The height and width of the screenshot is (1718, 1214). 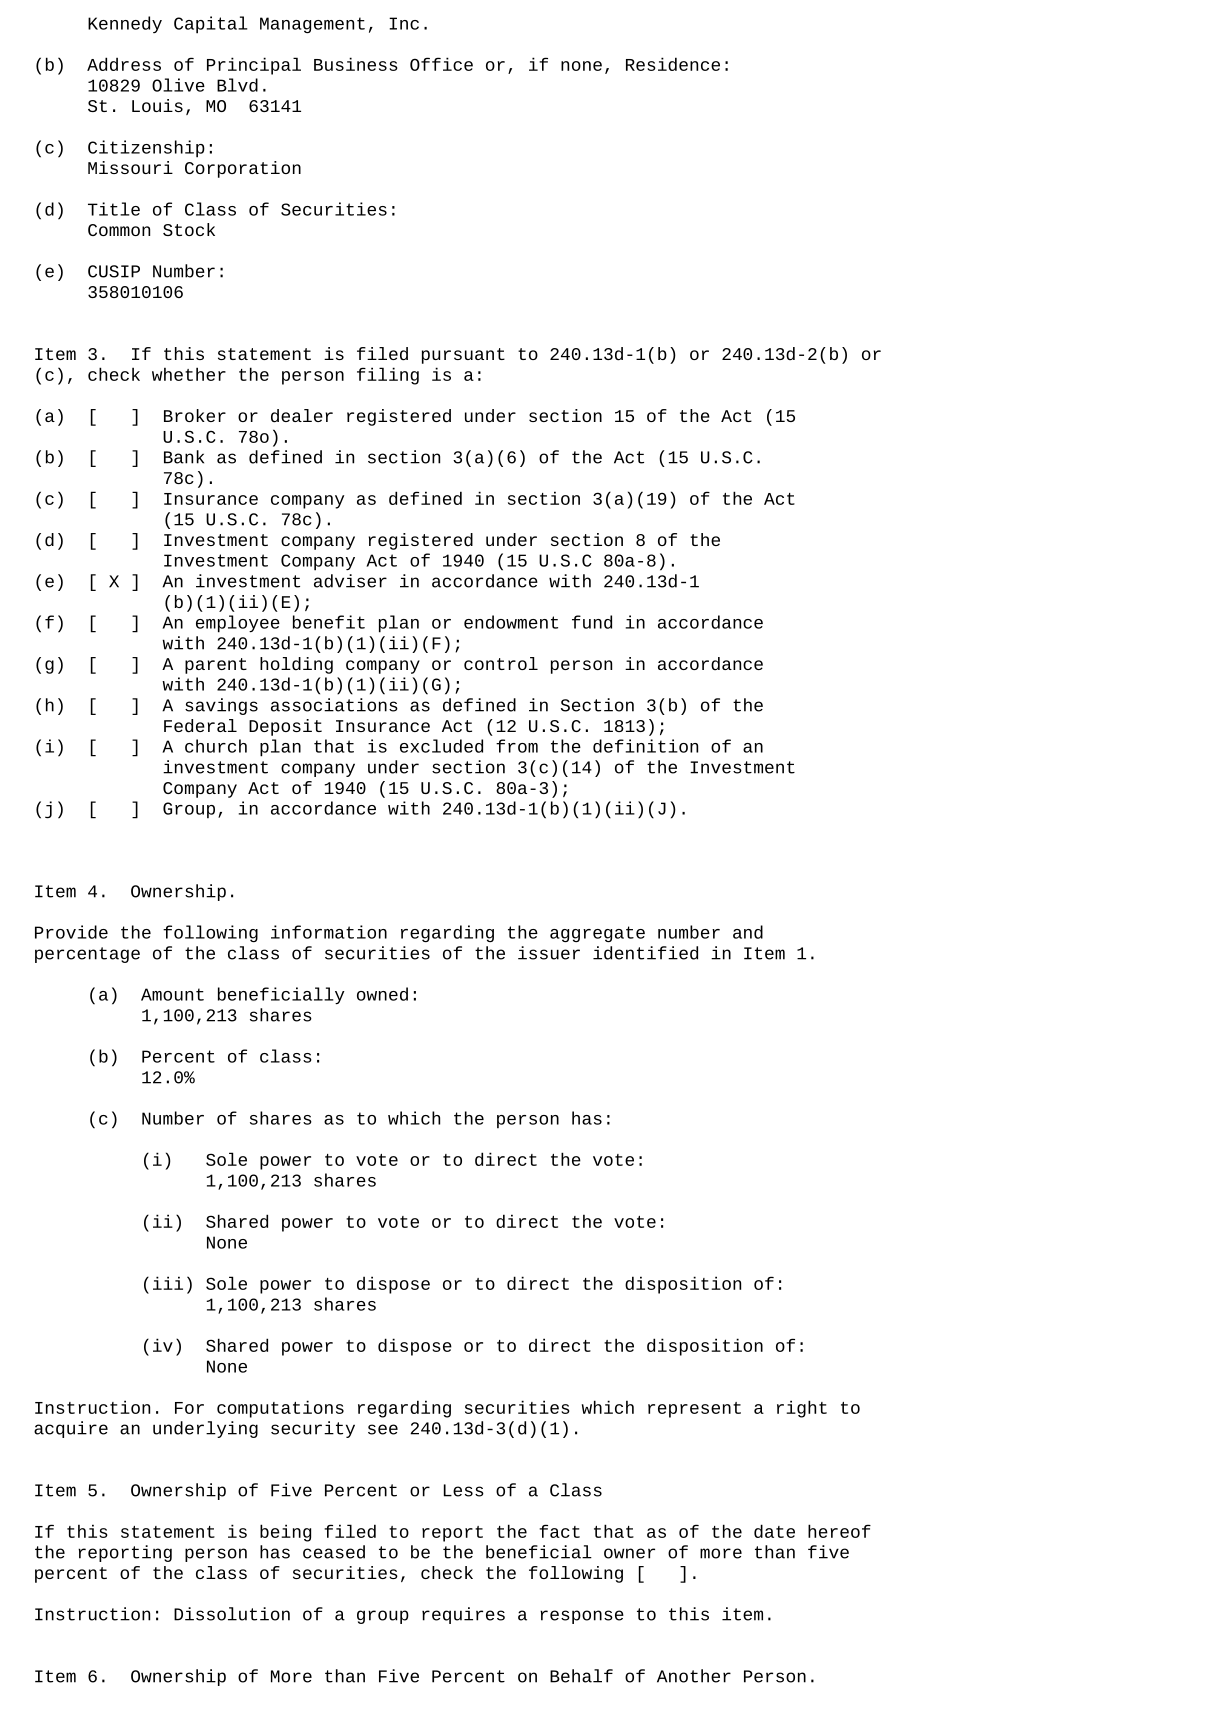 What do you see at coordinates (748, 932) in the screenshot?
I see `and` at bounding box center [748, 932].
